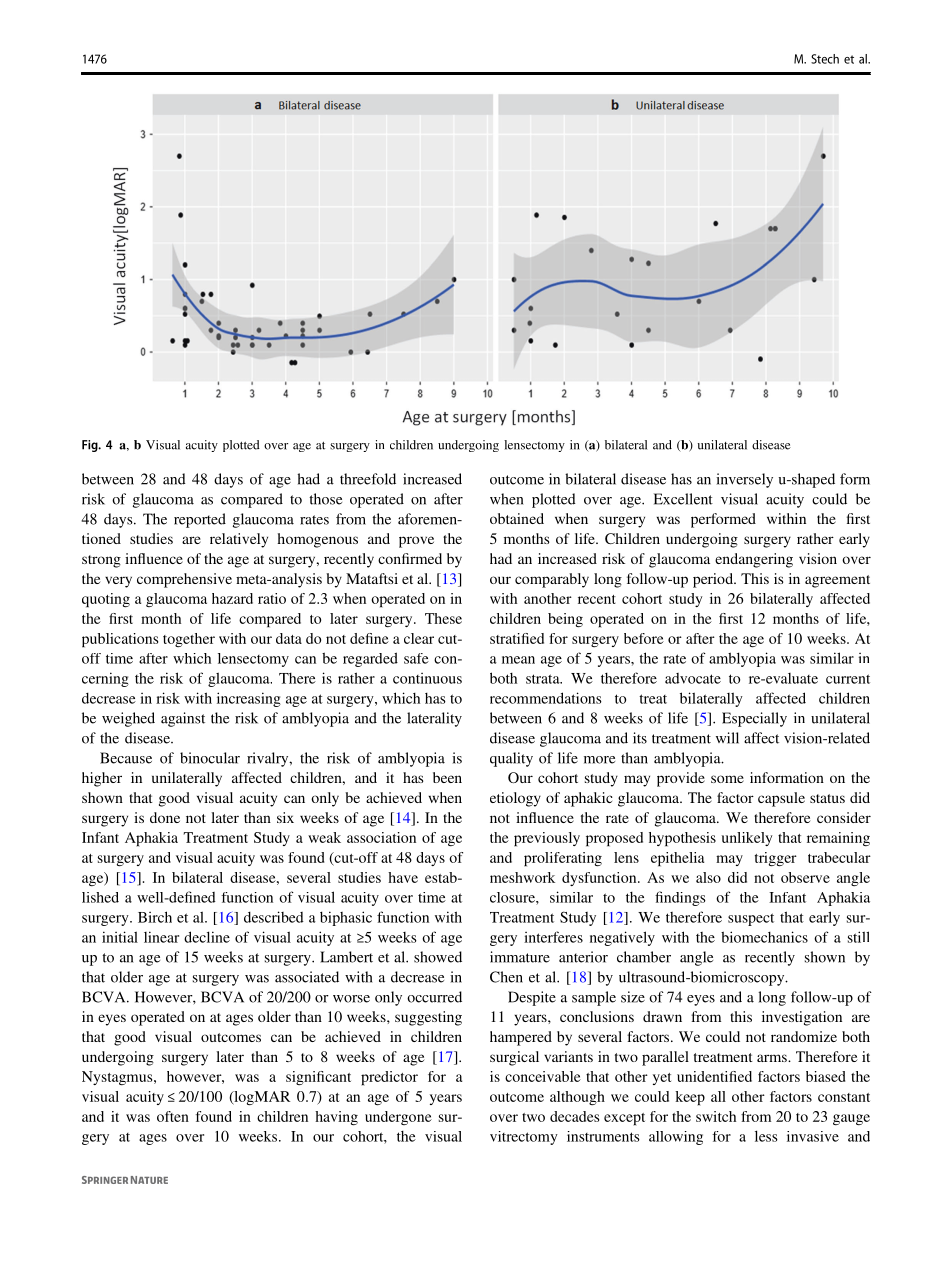 The height and width of the page is (1265, 952). What do you see at coordinates (200, 520) in the page?
I see `reported` at bounding box center [200, 520].
